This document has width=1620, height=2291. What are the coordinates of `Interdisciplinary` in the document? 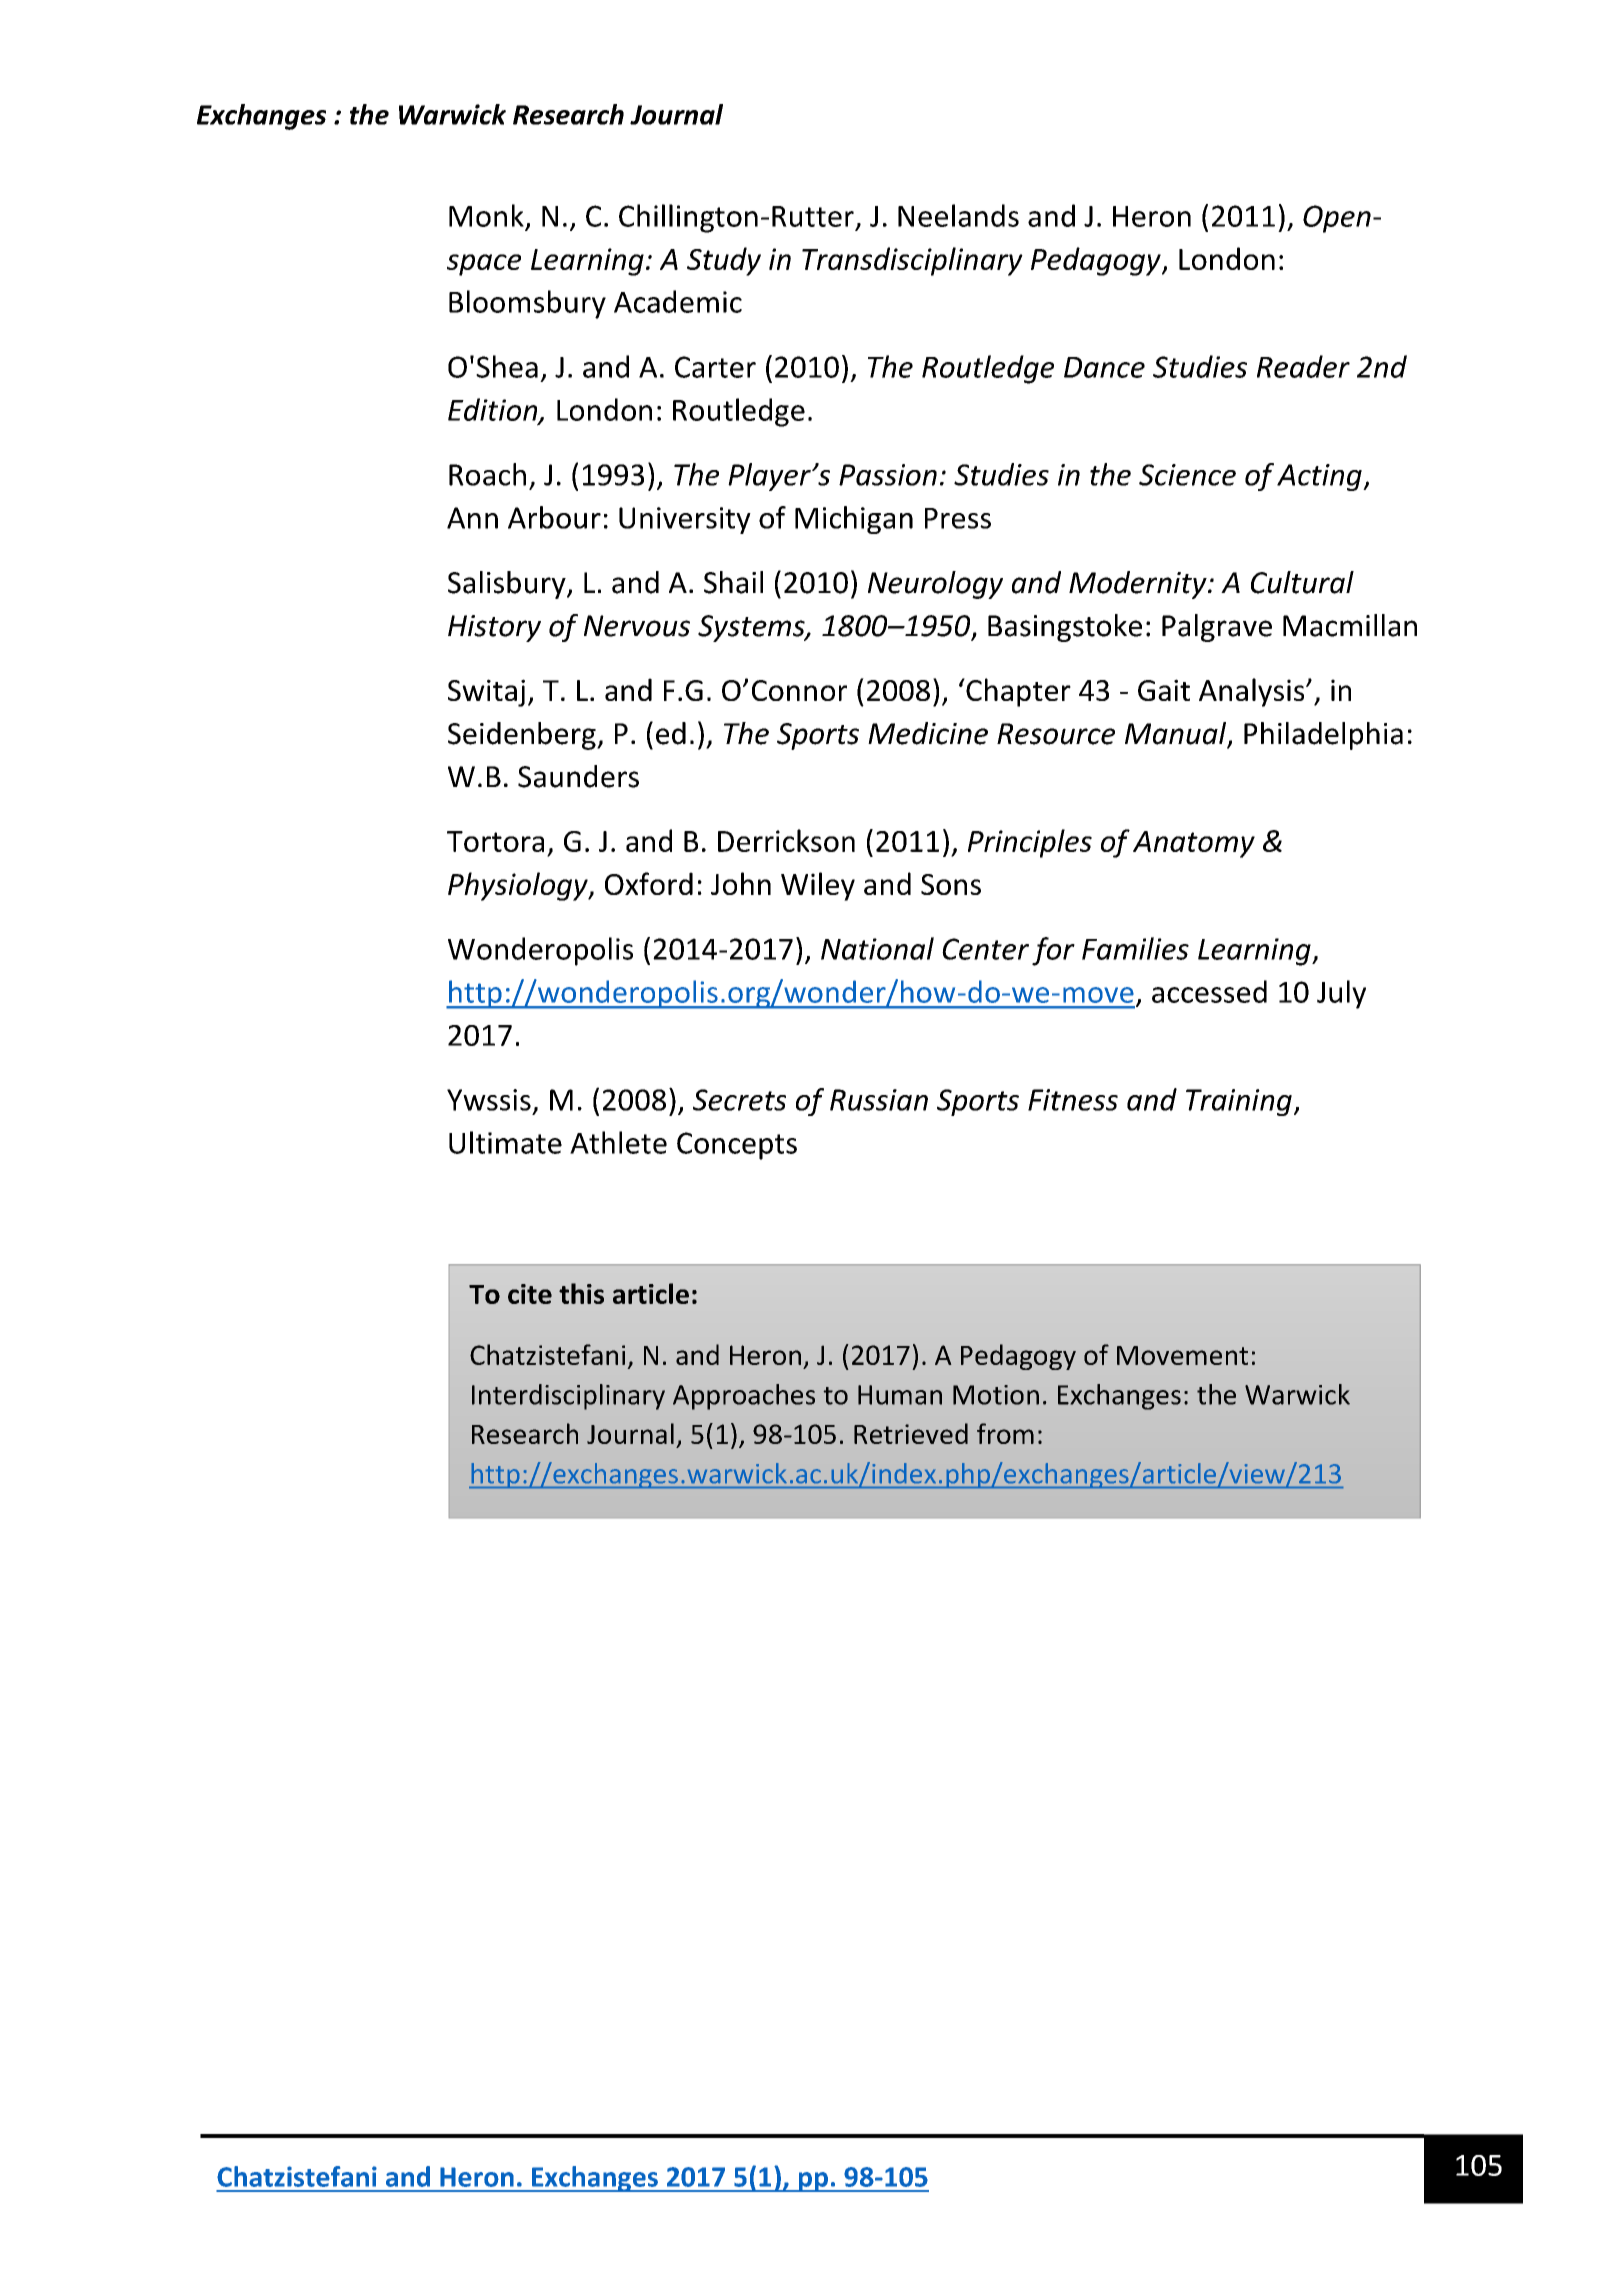 It's located at (568, 1397).
